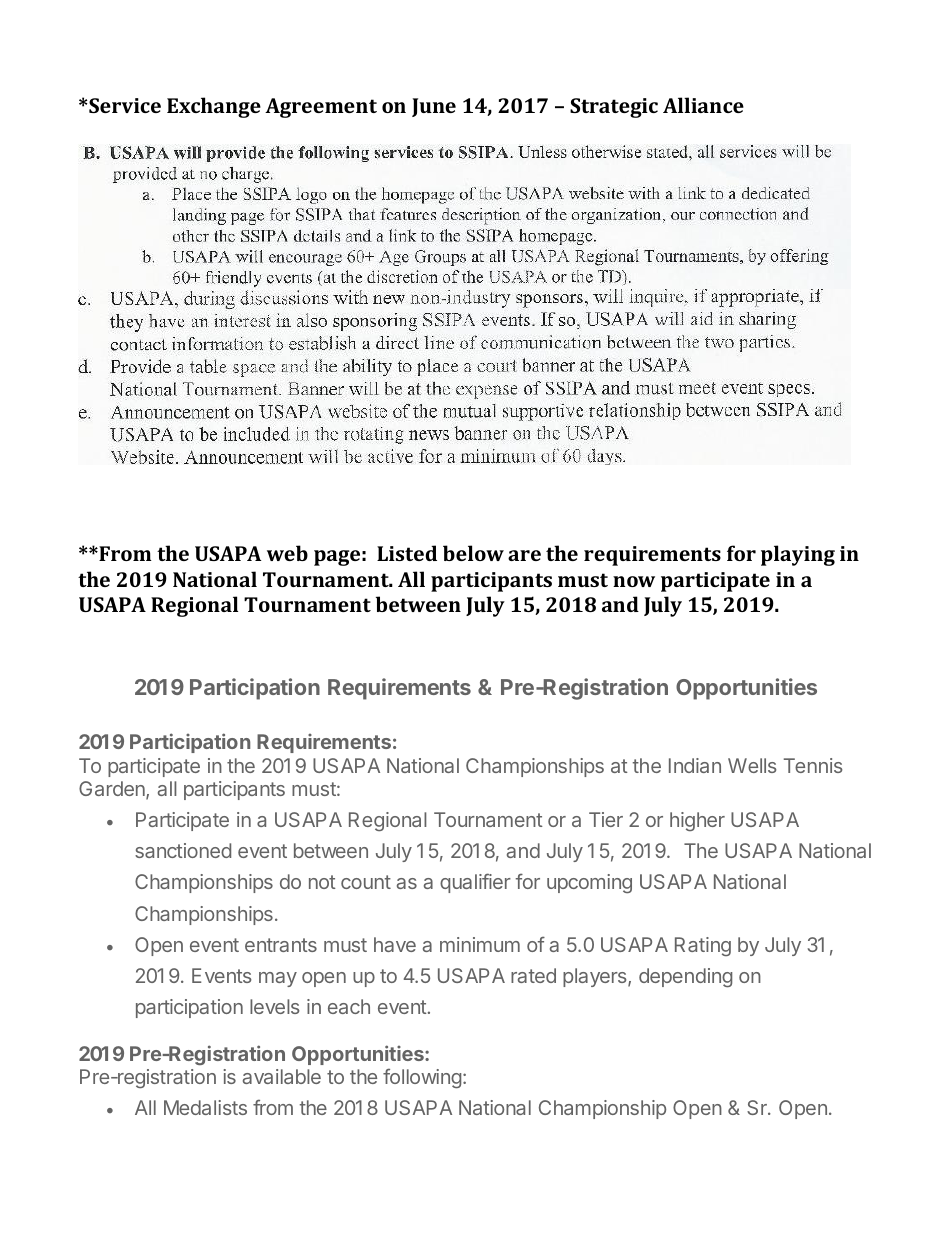  Describe the element at coordinates (113, 790) in the page. I see `Garden` at that location.
